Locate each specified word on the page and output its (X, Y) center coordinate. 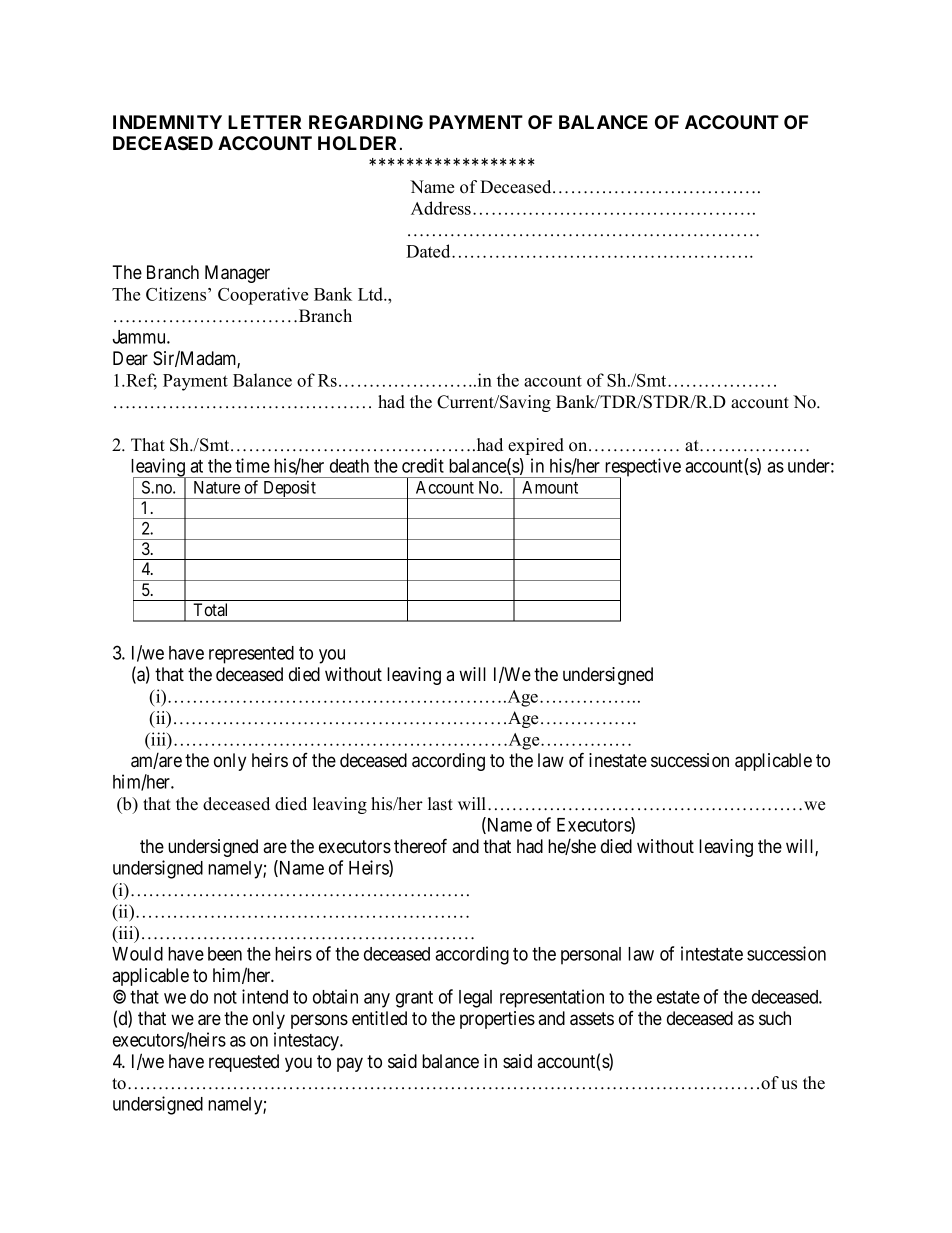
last (440, 804)
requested (244, 1063)
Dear (130, 358)
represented (251, 655)
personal (591, 956)
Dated (429, 251)
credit (423, 465)
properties (497, 1020)
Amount (550, 487)
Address (442, 208)
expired (536, 446)
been (225, 954)
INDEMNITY (167, 122)
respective (641, 468)
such (775, 1018)
